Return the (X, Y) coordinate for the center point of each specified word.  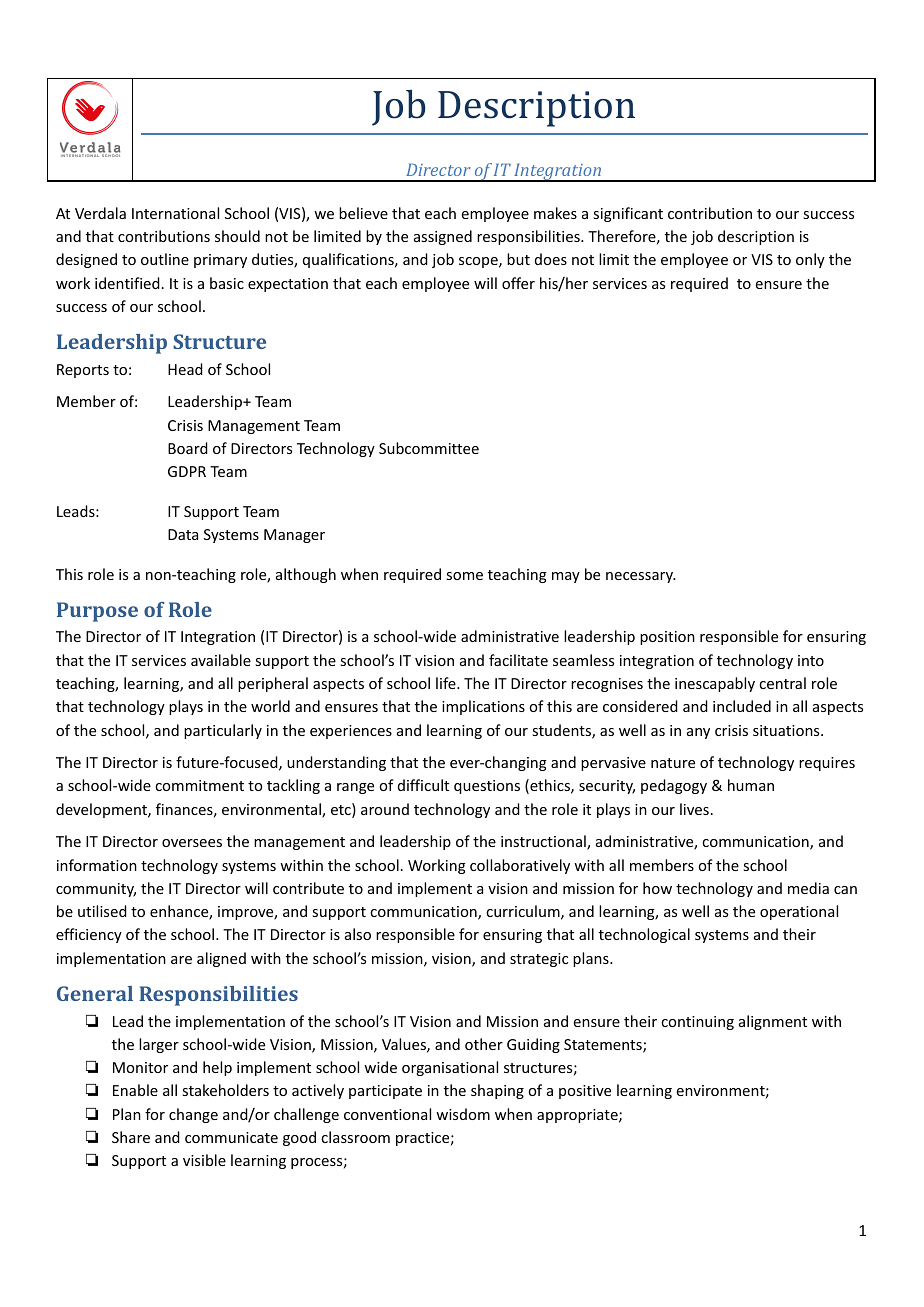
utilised (102, 911)
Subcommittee (429, 448)
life (447, 683)
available (221, 660)
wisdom (463, 1114)
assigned (443, 237)
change (193, 1115)
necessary (641, 577)
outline (165, 259)
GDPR (187, 471)
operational (799, 912)
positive (585, 1092)
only (810, 260)
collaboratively (520, 866)
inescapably (715, 684)
